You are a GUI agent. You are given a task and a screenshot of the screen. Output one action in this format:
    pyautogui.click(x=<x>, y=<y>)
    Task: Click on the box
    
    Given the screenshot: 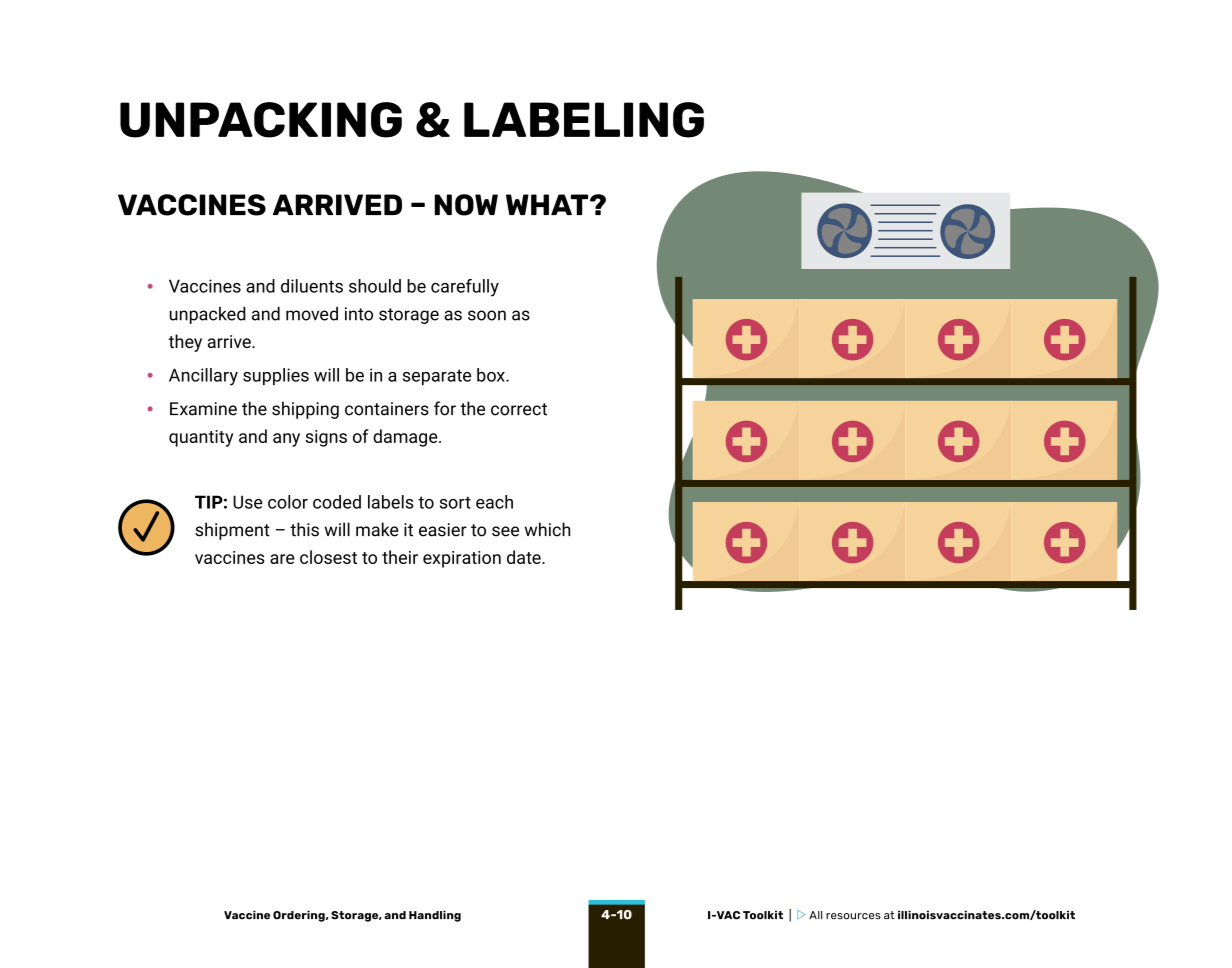 What is the action you would take?
    pyautogui.click(x=492, y=375)
